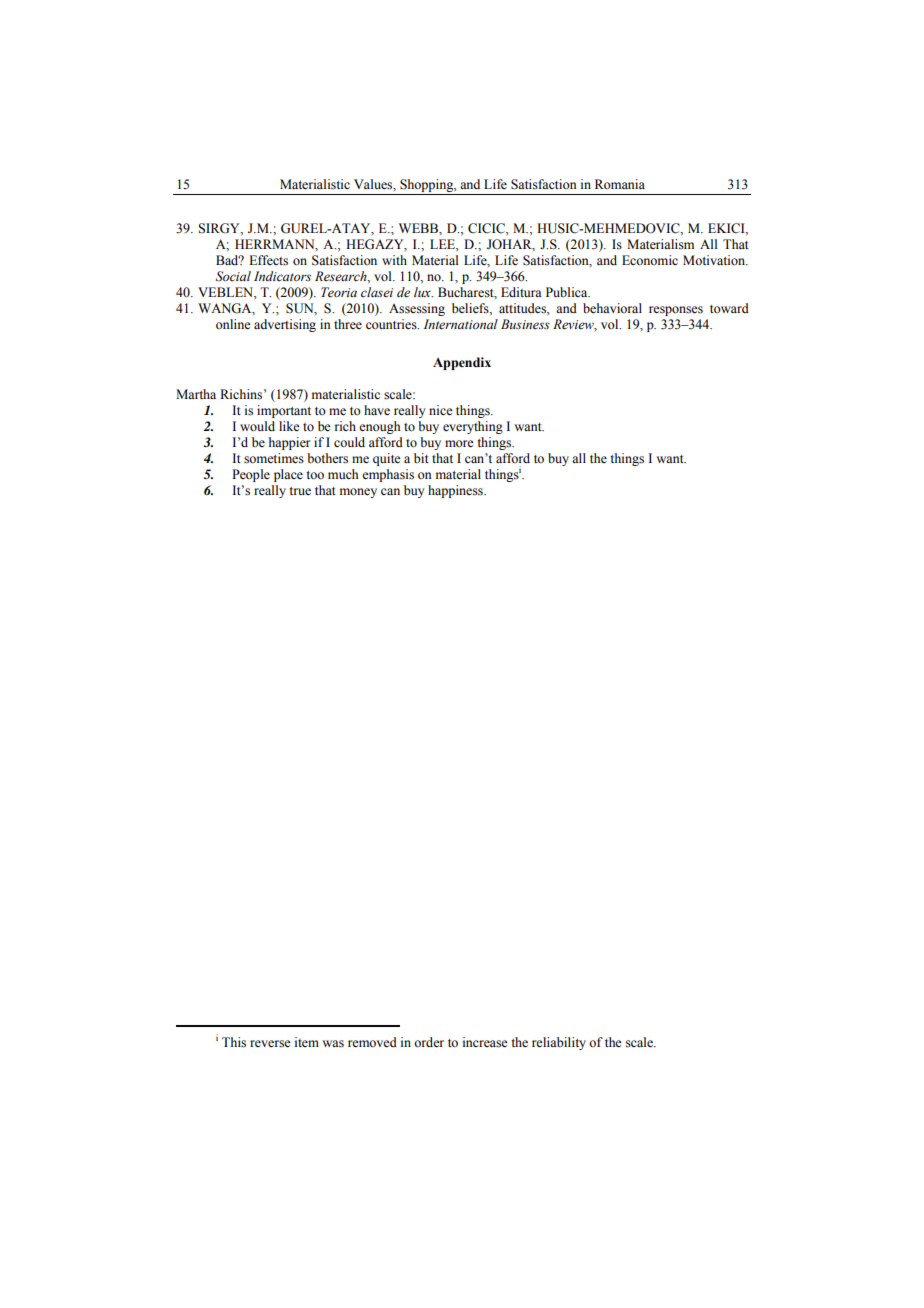 The width and height of the image is (924, 1308). I want to click on reverse, so click(270, 1044).
